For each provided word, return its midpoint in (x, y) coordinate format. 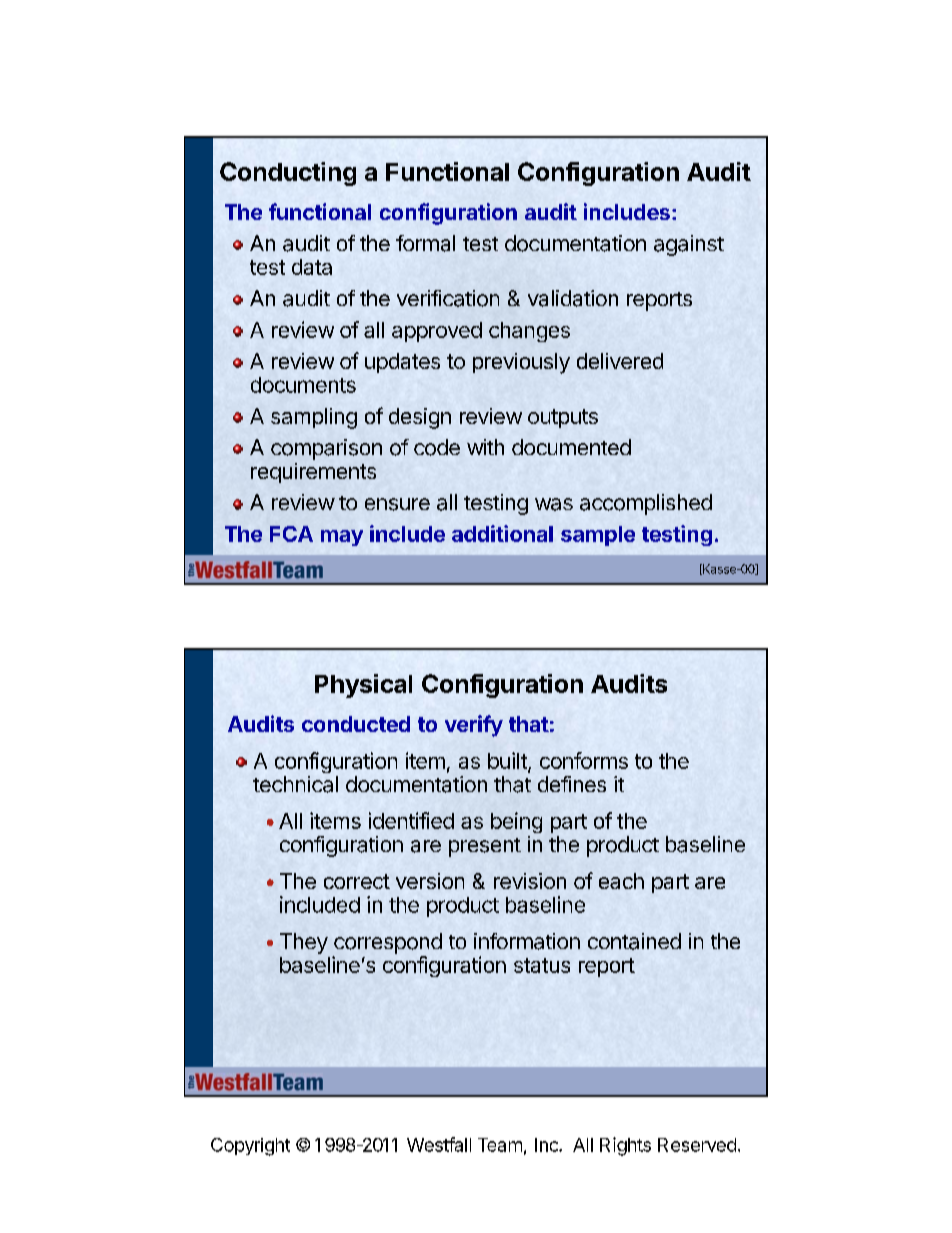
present (485, 847)
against (689, 245)
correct (357, 881)
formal (425, 243)
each (621, 881)
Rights (625, 1146)
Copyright (250, 1147)
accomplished (646, 504)
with (485, 447)
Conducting (288, 174)
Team (500, 1145)
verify (474, 726)
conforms (584, 760)
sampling (314, 418)
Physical (363, 686)
